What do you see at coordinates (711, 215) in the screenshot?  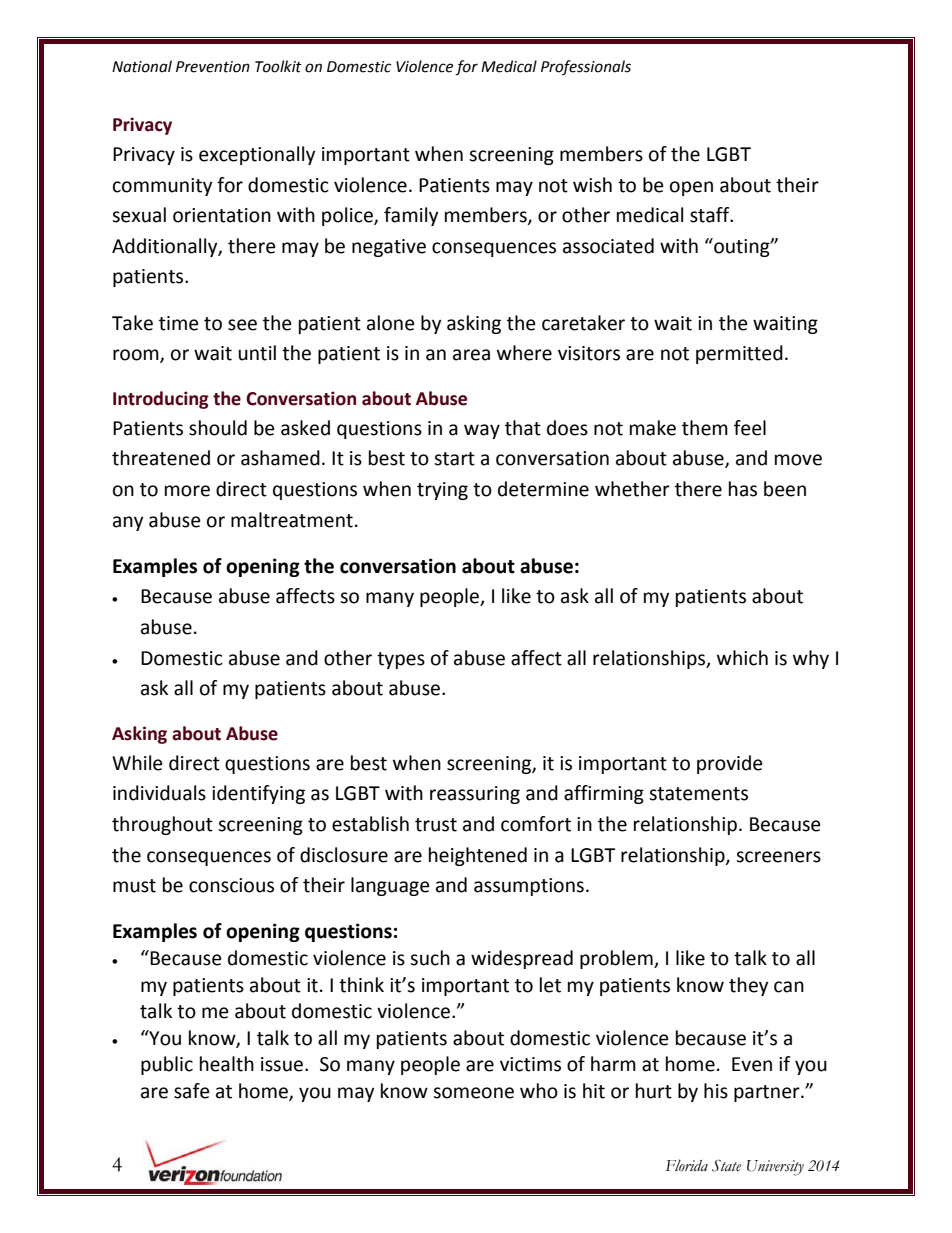 I see `staff` at bounding box center [711, 215].
